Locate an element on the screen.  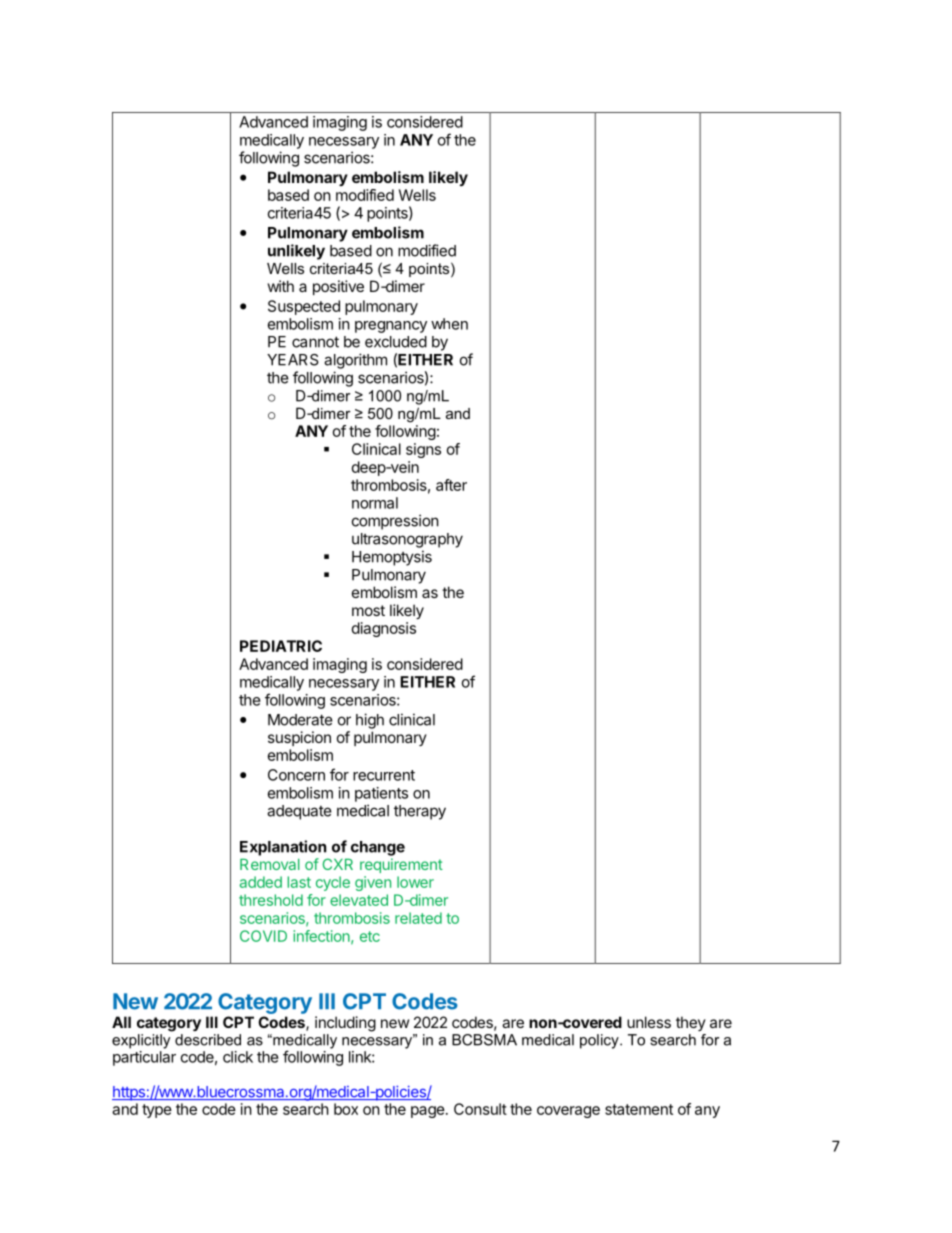
added is located at coordinates (261, 882).
